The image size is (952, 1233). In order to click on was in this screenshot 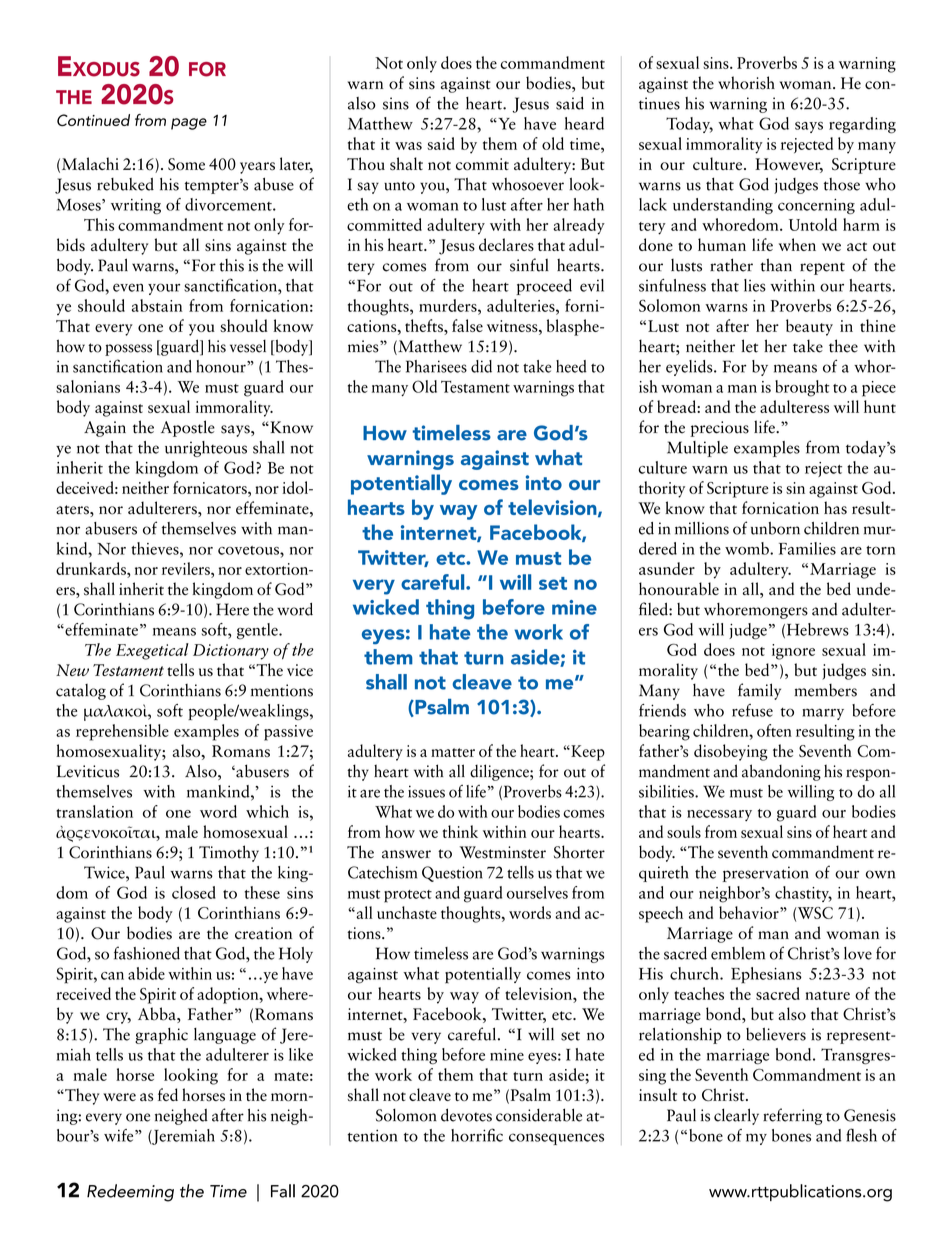, I will do `click(408, 146)`.
